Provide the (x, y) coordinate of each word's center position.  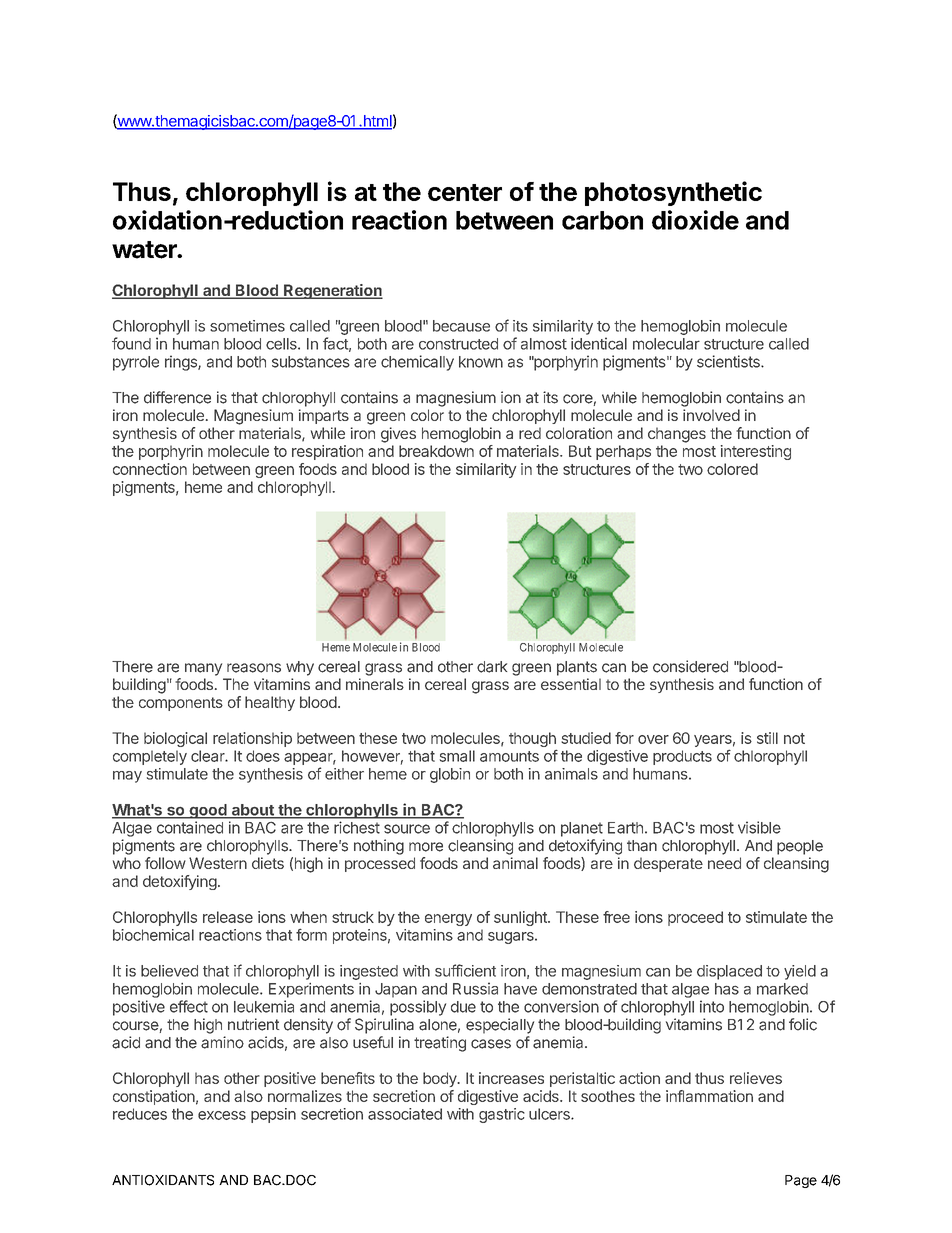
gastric (502, 1115)
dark (492, 667)
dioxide (695, 220)
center (465, 192)
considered (690, 666)
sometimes (247, 326)
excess (222, 1115)
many (203, 669)
